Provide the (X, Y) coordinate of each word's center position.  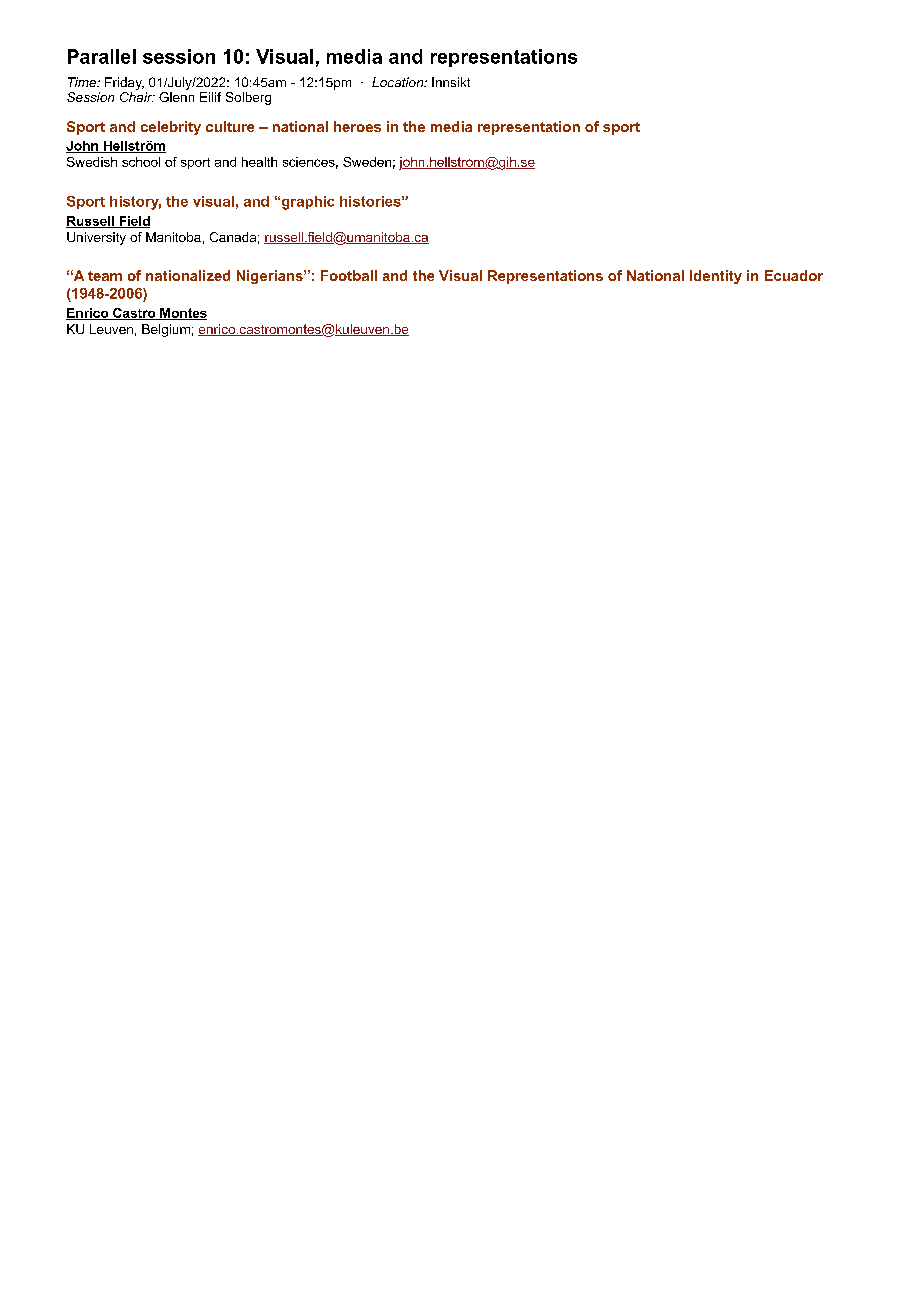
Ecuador (794, 275)
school (141, 162)
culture (230, 126)
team (105, 276)
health (259, 162)
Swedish (92, 162)
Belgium (166, 330)
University (96, 238)
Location (399, 82)
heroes (357, 126)
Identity (716, 277)
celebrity (171, 128)
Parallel (102, 56)
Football (349, 275)
